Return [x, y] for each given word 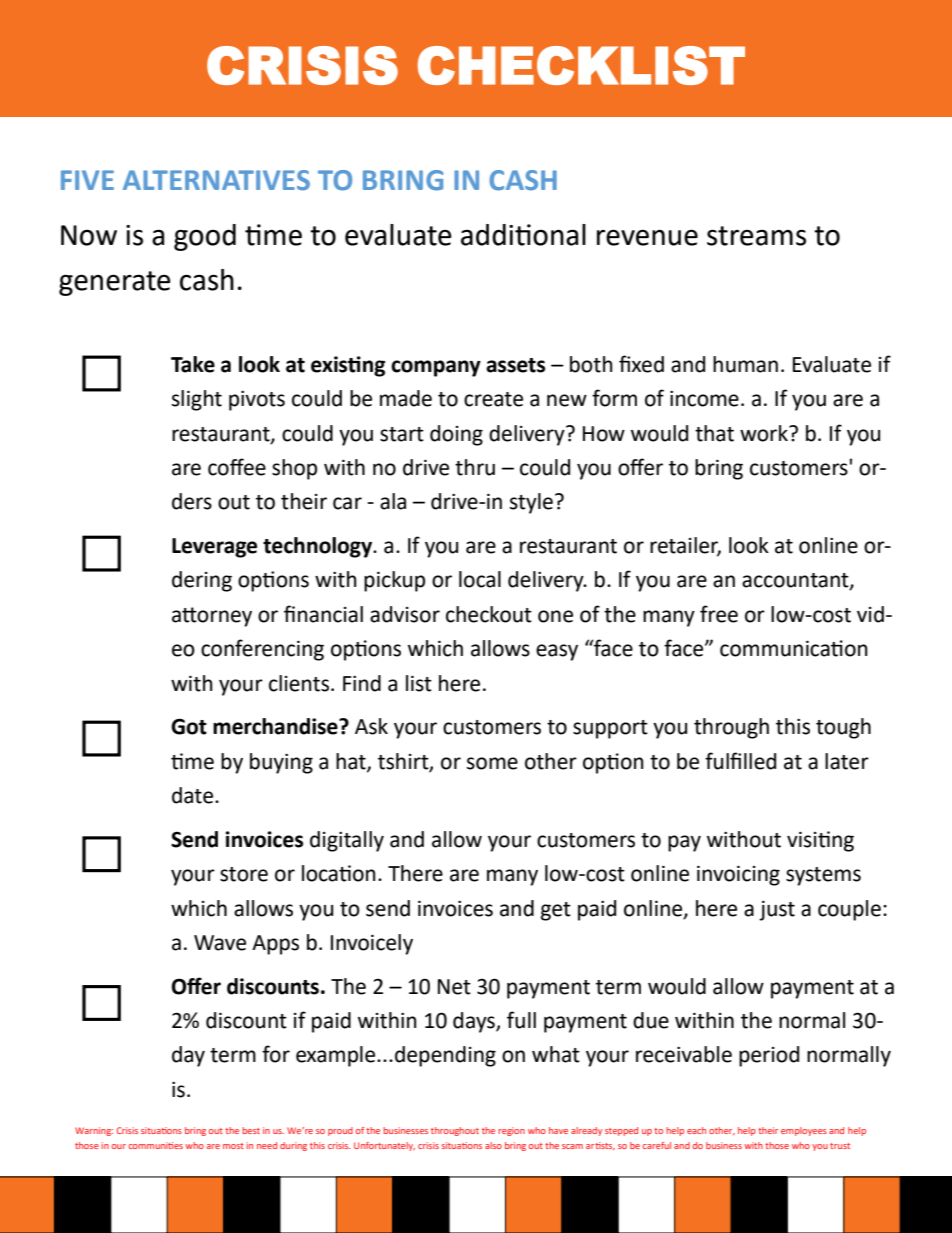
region [511, 1131]
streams [756, 236]
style [531, 503]
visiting [820, 841]
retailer [685, 546]
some [492, 763]
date [194, 795]
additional [523, 235]
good [205, 237]
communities [155, 1145]
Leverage [214, 548]
